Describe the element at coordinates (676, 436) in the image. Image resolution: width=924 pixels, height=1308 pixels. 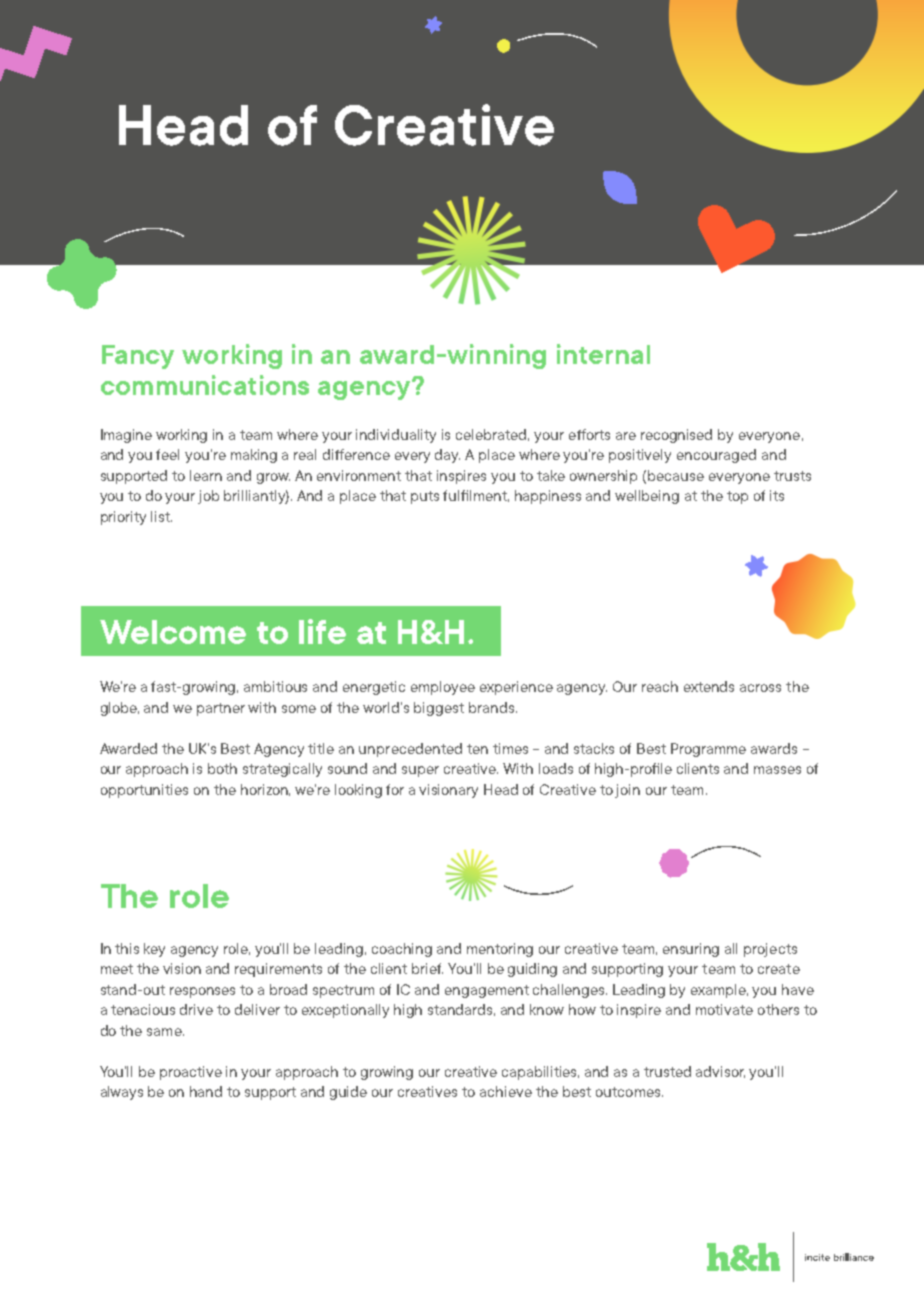
I see `recognised` at that location.
